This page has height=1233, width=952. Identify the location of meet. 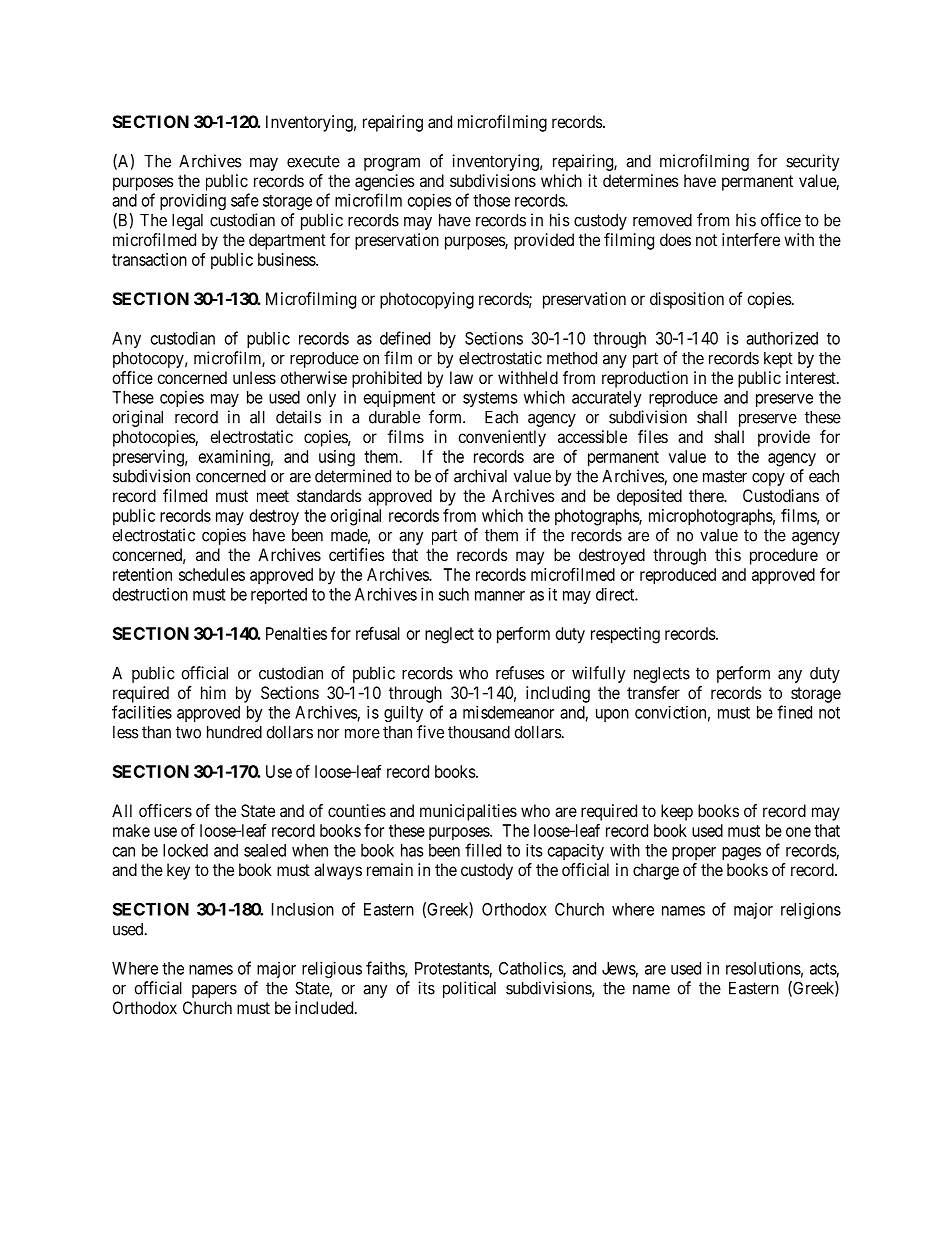
(273, 496).
